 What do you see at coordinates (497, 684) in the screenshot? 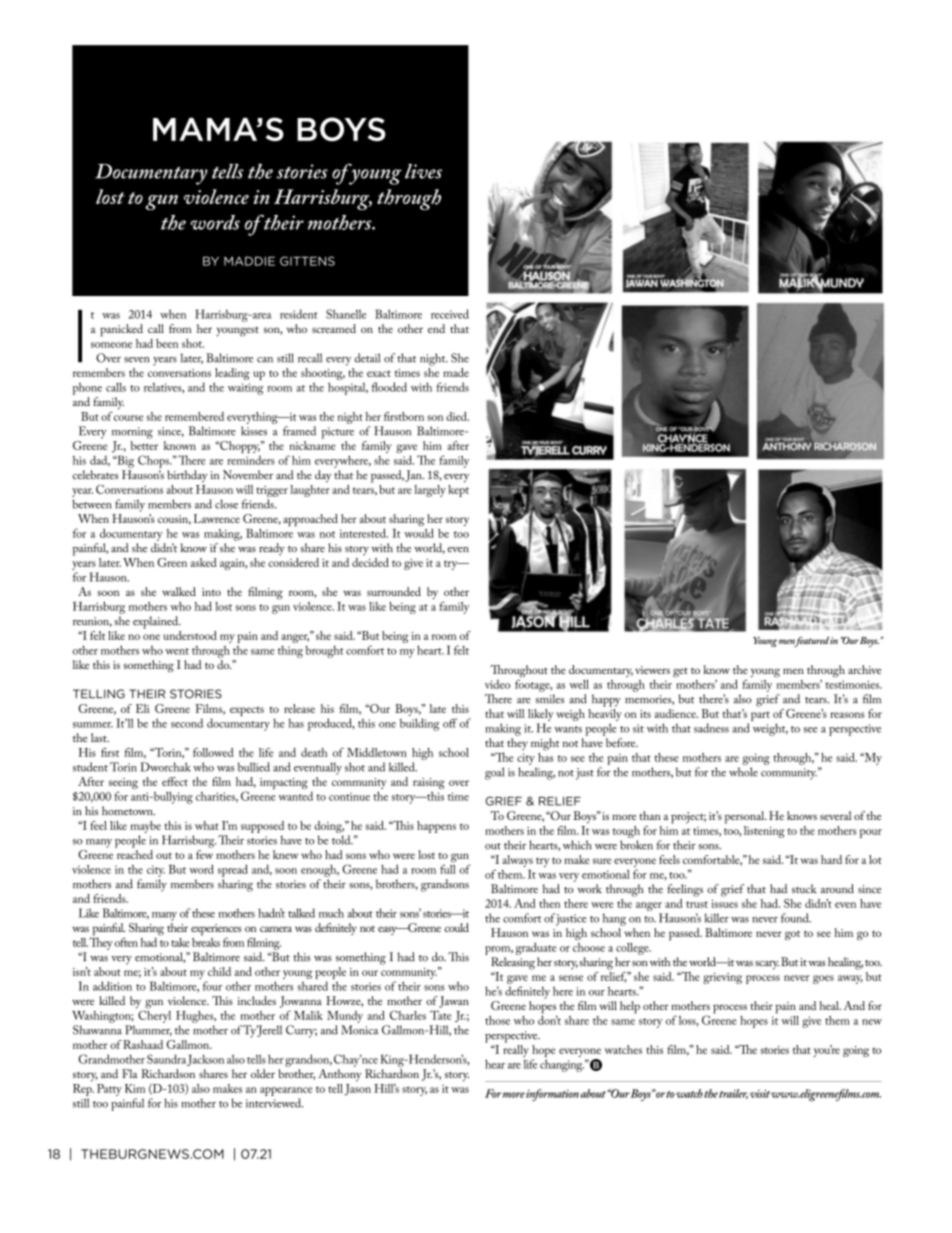
I see `video` at bounding box center [497, 684].
